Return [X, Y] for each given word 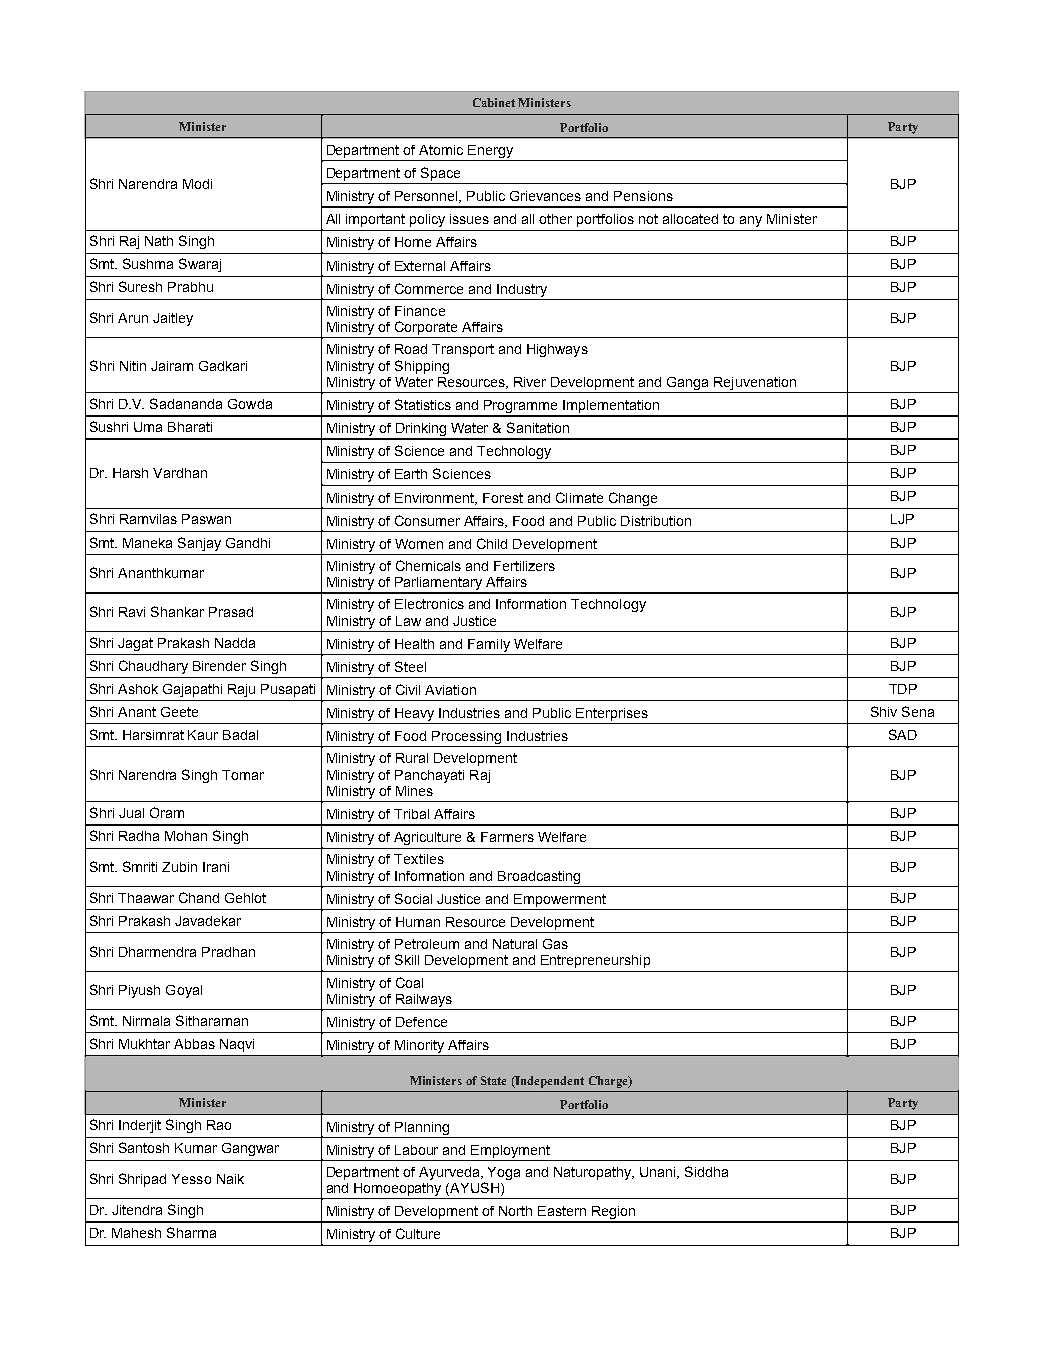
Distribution [656, 521]
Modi [197, 184]
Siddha [706, 1171]
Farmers [507, 837]
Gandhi [248, 543]
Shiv [884, 711]
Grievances [545, 196]
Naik [230, 1179]
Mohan [186, 836]
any [751, 221]
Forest [503, 498]
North [515, 1211]
